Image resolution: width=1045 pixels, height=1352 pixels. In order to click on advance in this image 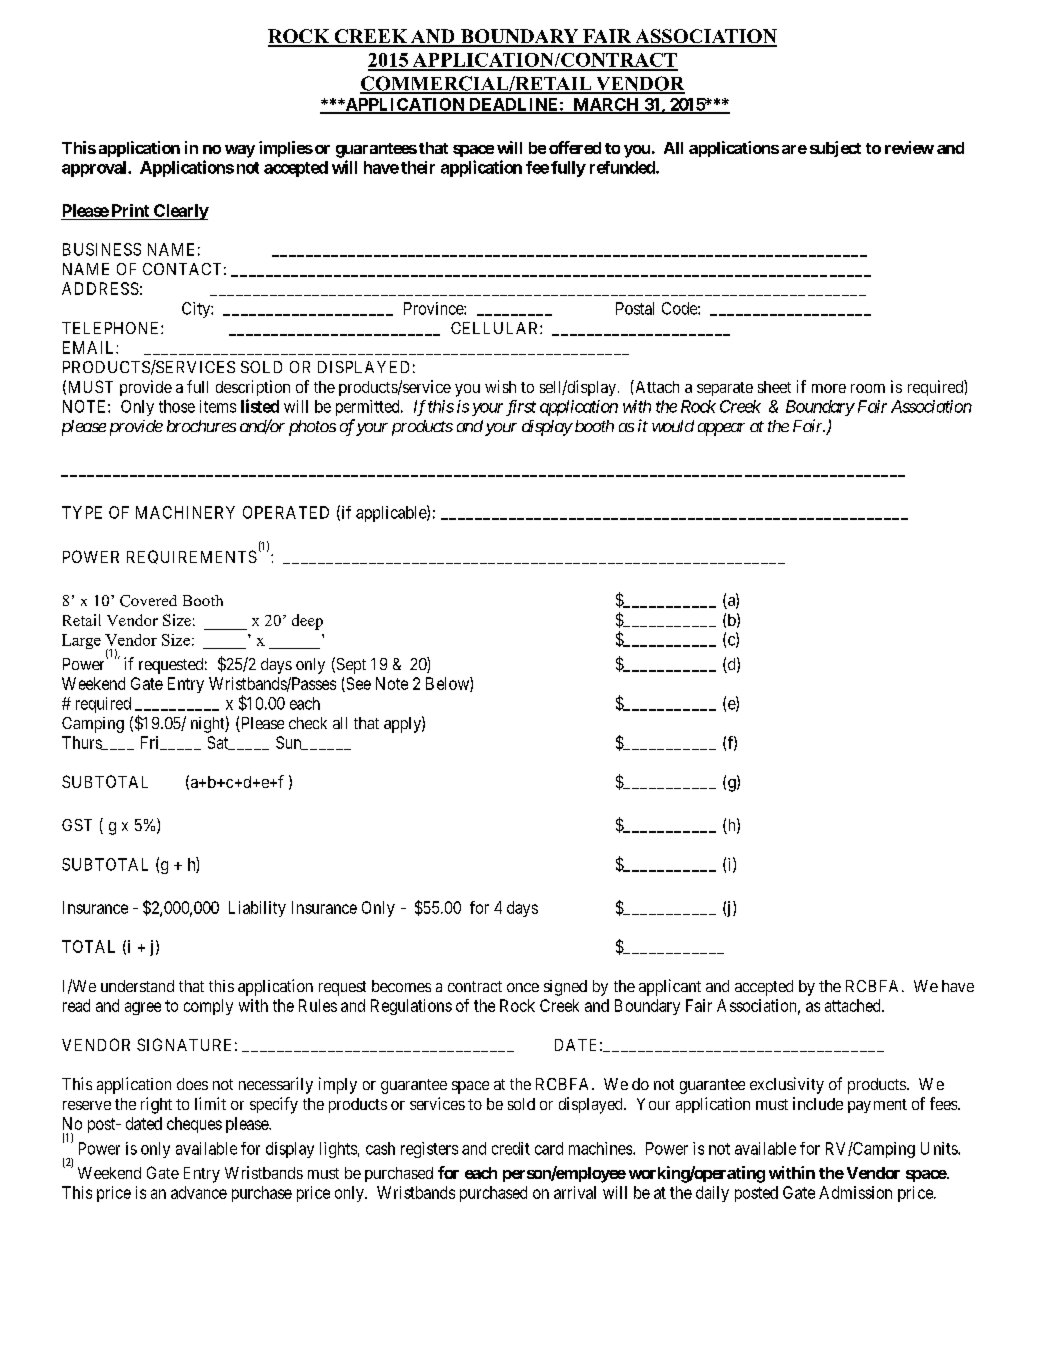, I will do `click(199, 1192)`.
